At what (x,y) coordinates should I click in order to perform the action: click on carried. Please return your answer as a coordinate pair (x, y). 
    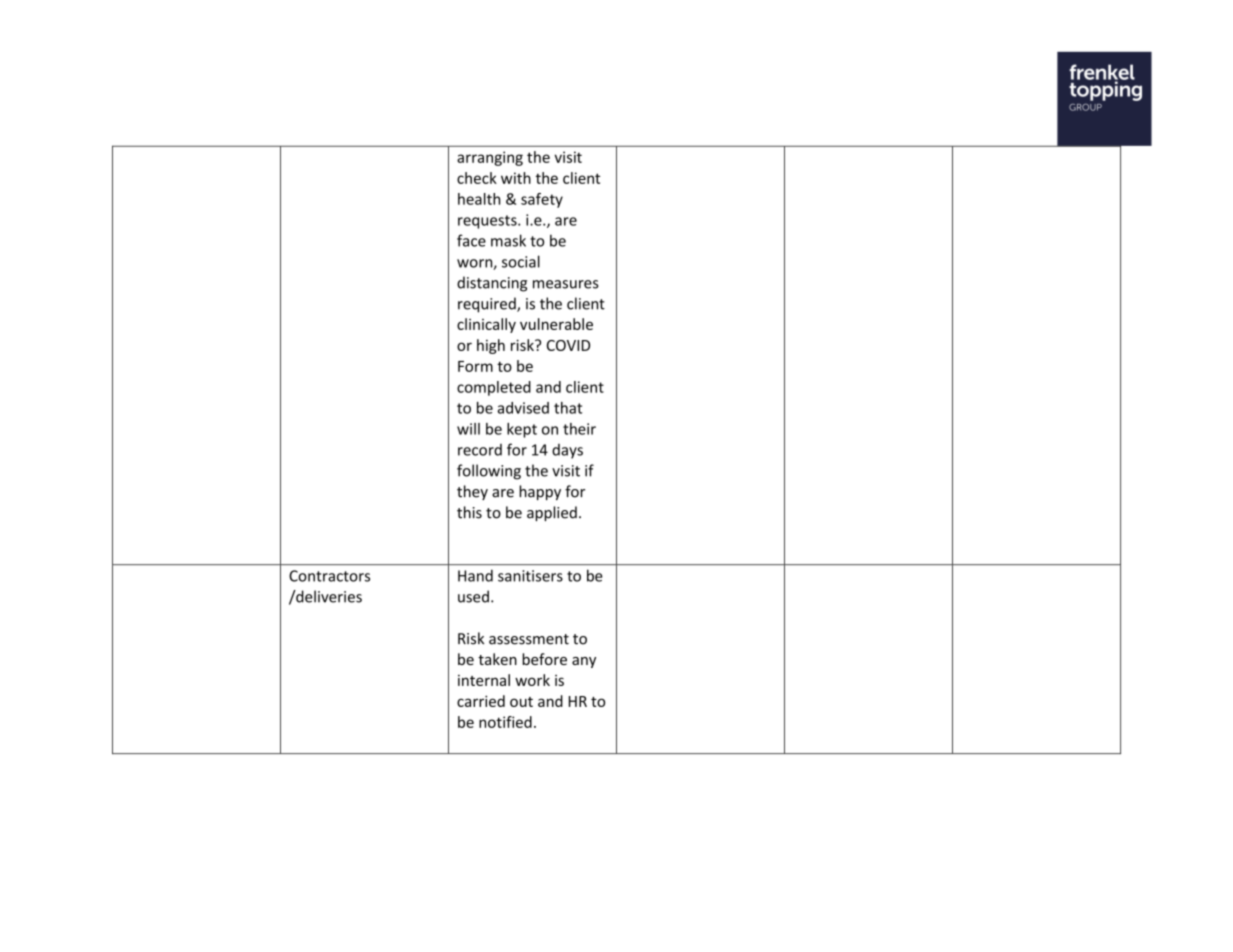
    Looking at the image, I should click on (481, 701).
